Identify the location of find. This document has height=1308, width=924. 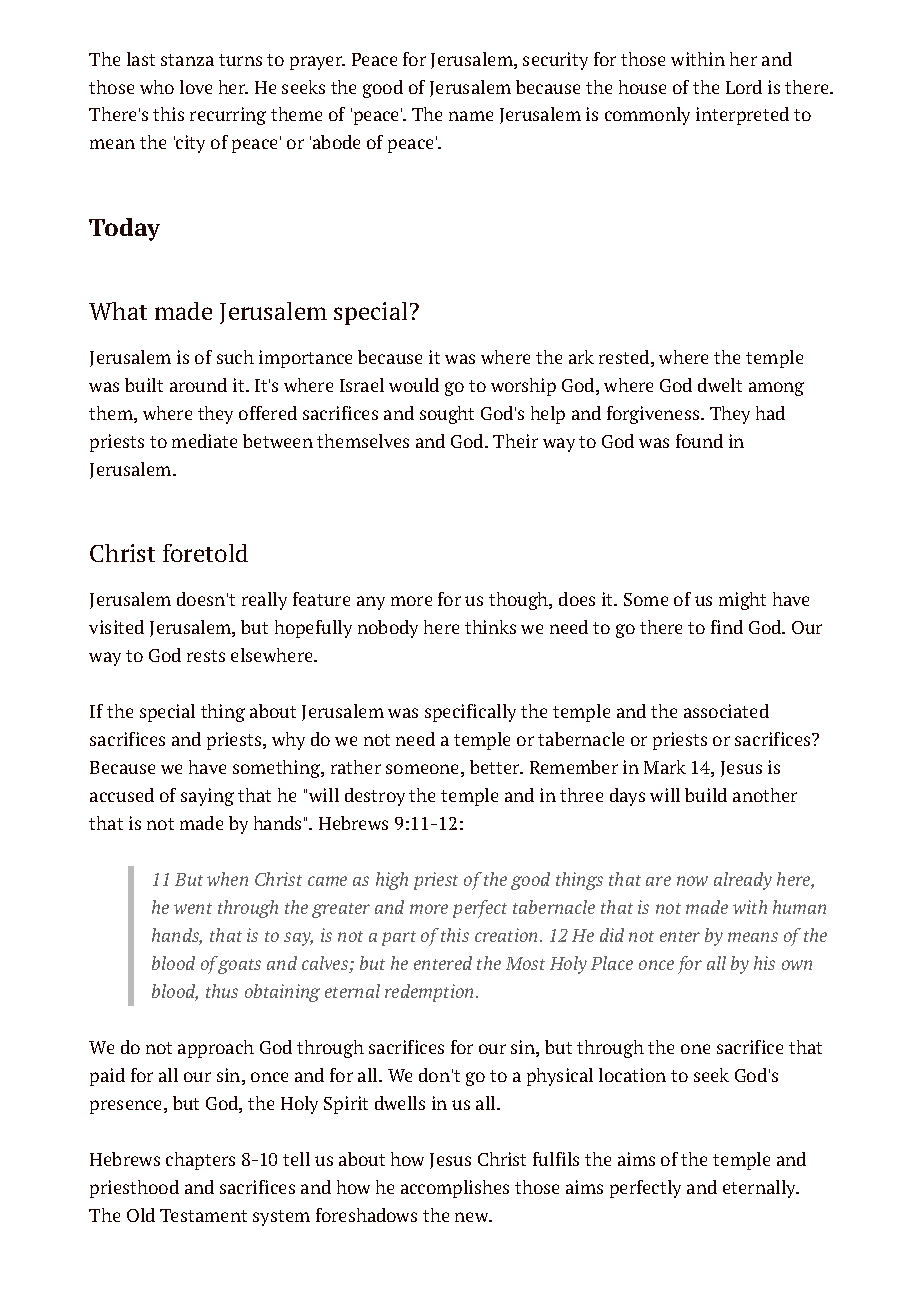
(727, 627).
